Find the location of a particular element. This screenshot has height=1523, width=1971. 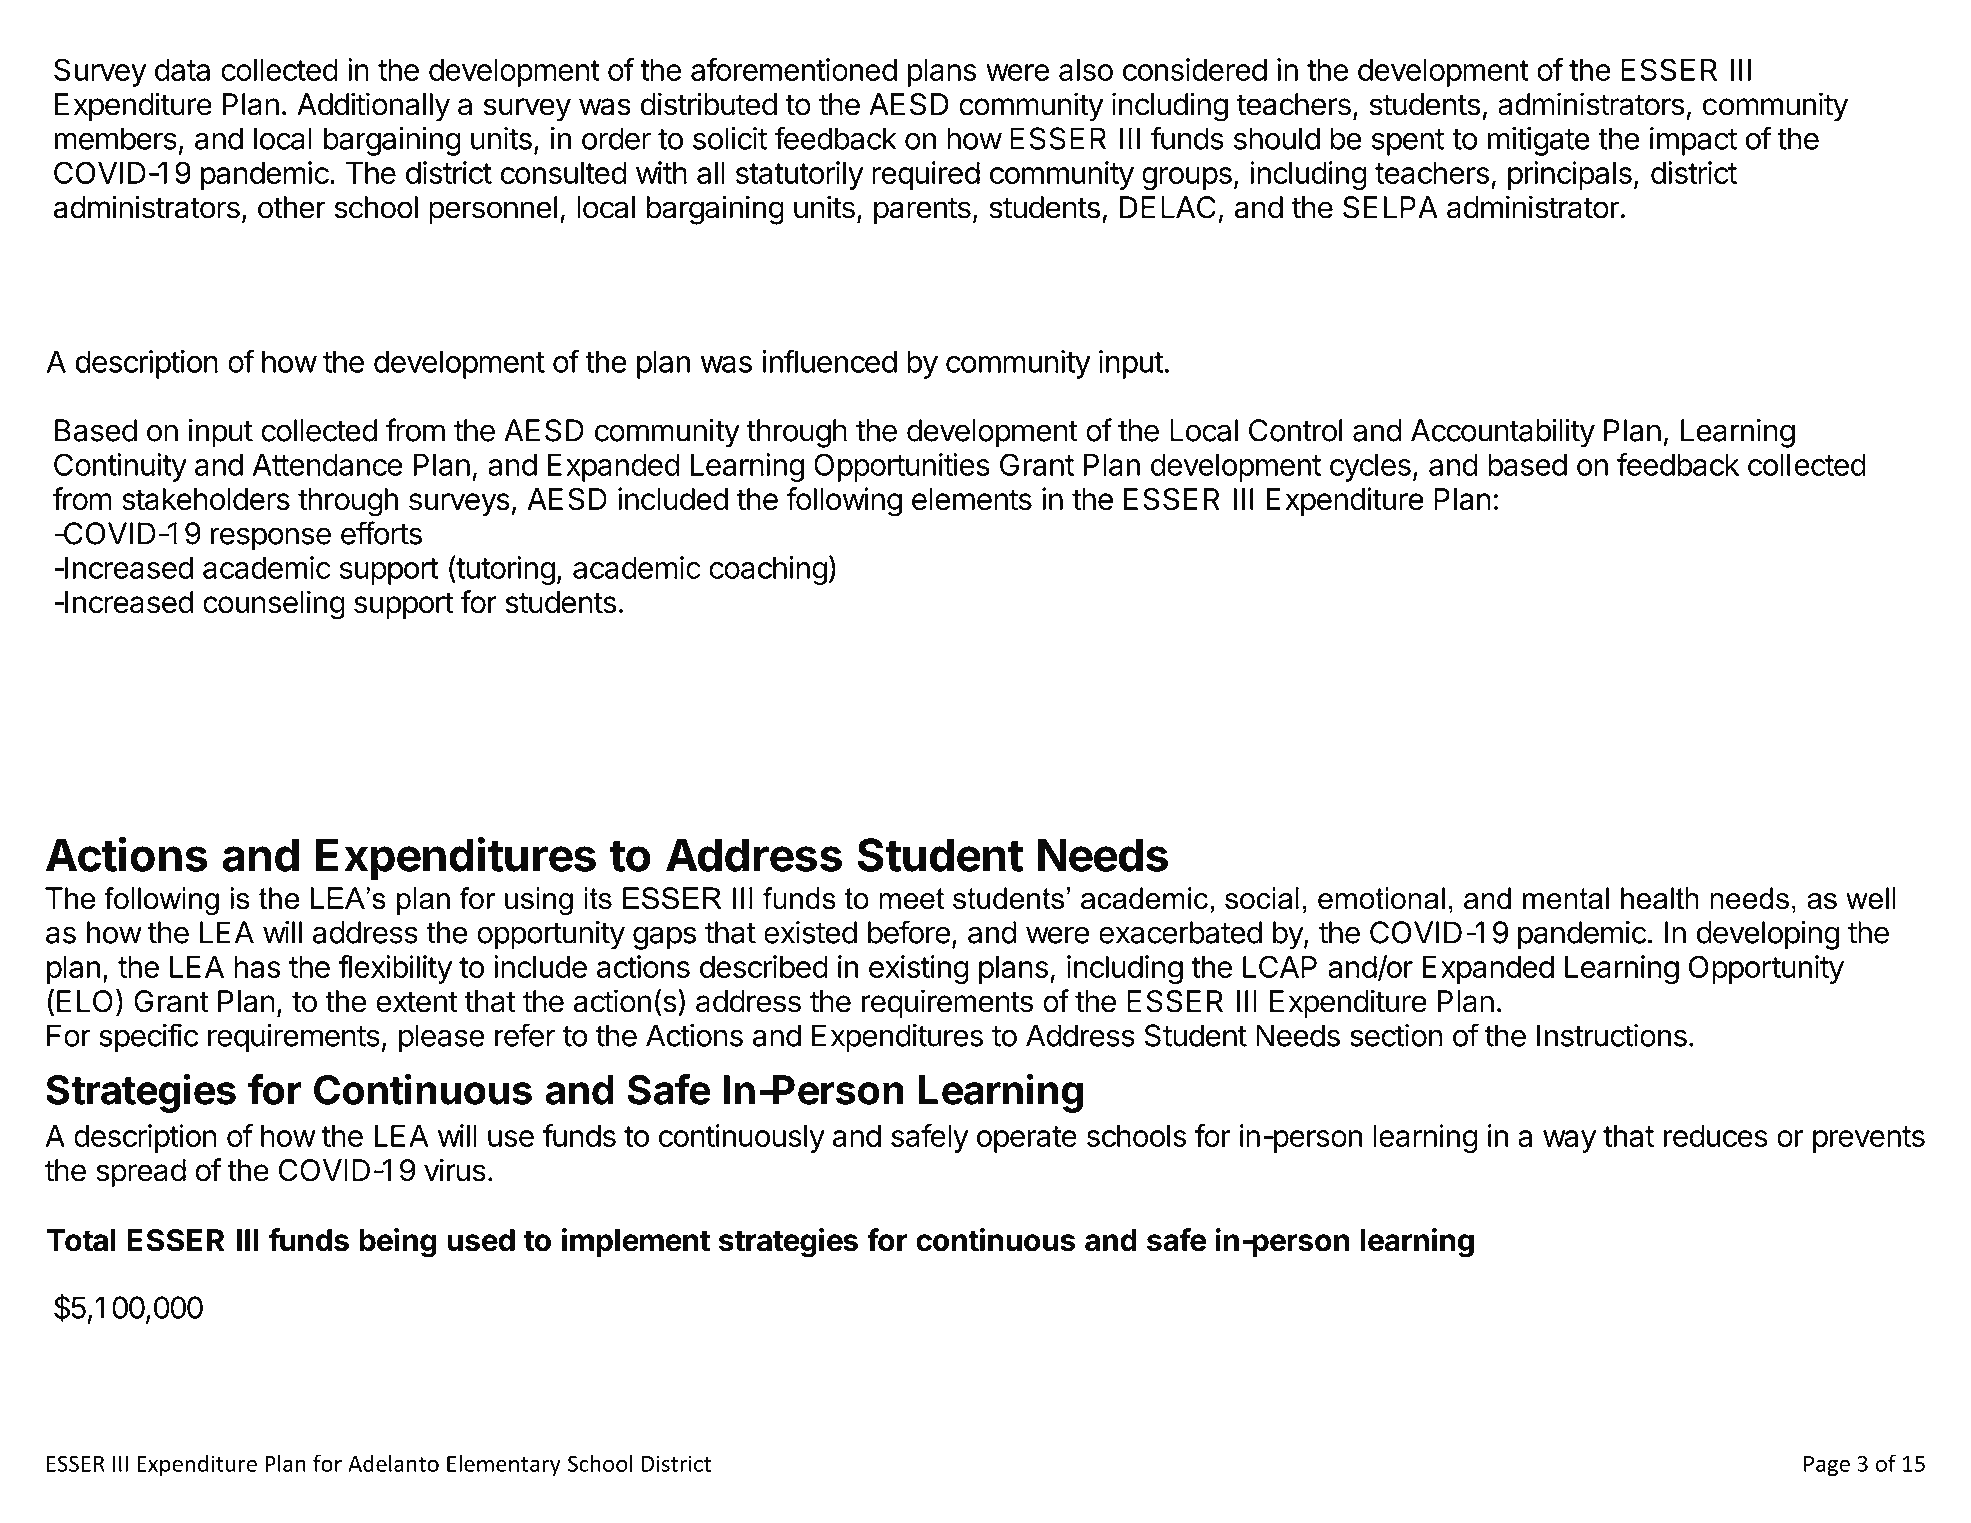

Accountability is located at coordinates (1503, 433).
